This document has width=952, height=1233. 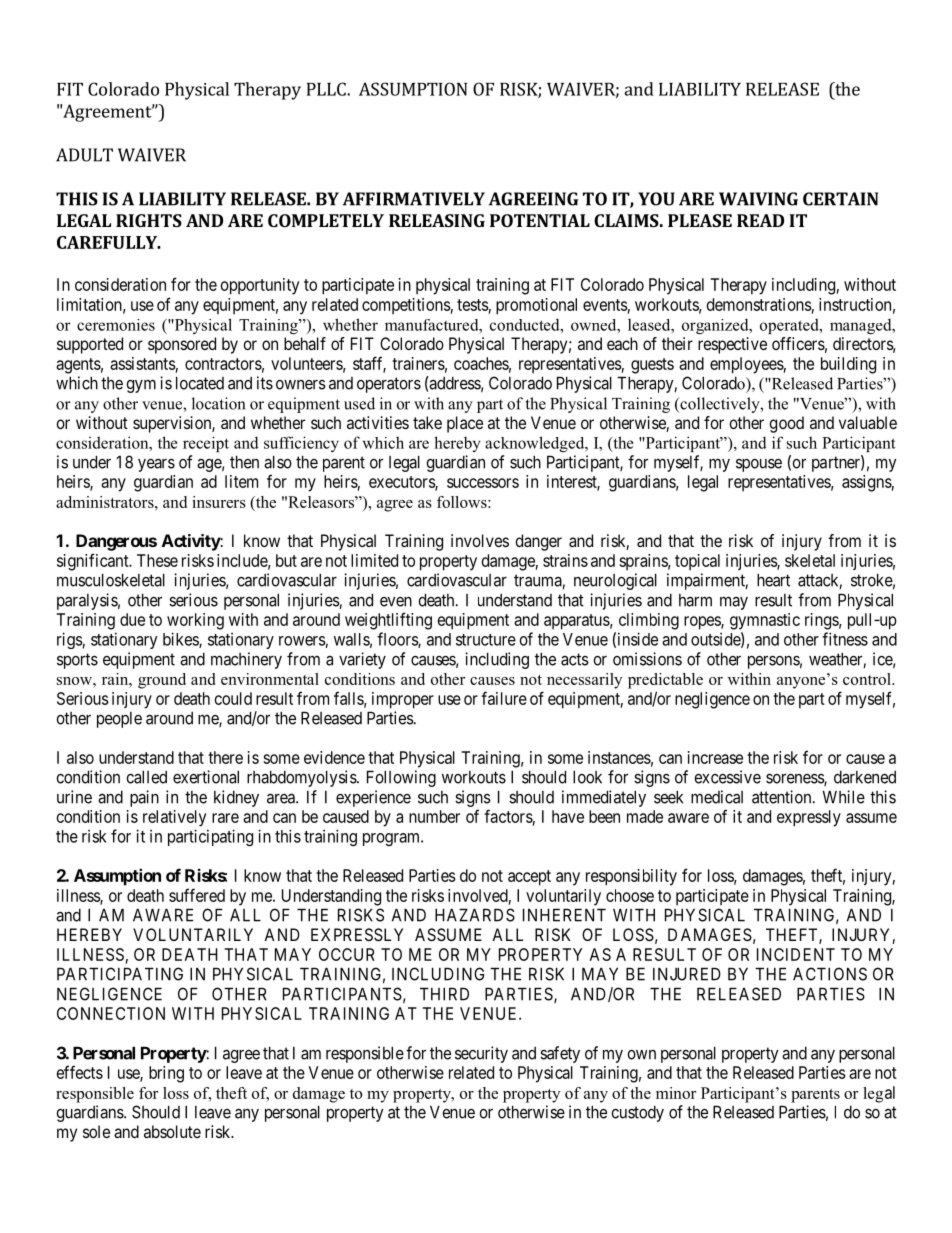 What do you see at coordinates (758, 199) in the document?
I see `WAIVING` at bounding box center [758, 199].
